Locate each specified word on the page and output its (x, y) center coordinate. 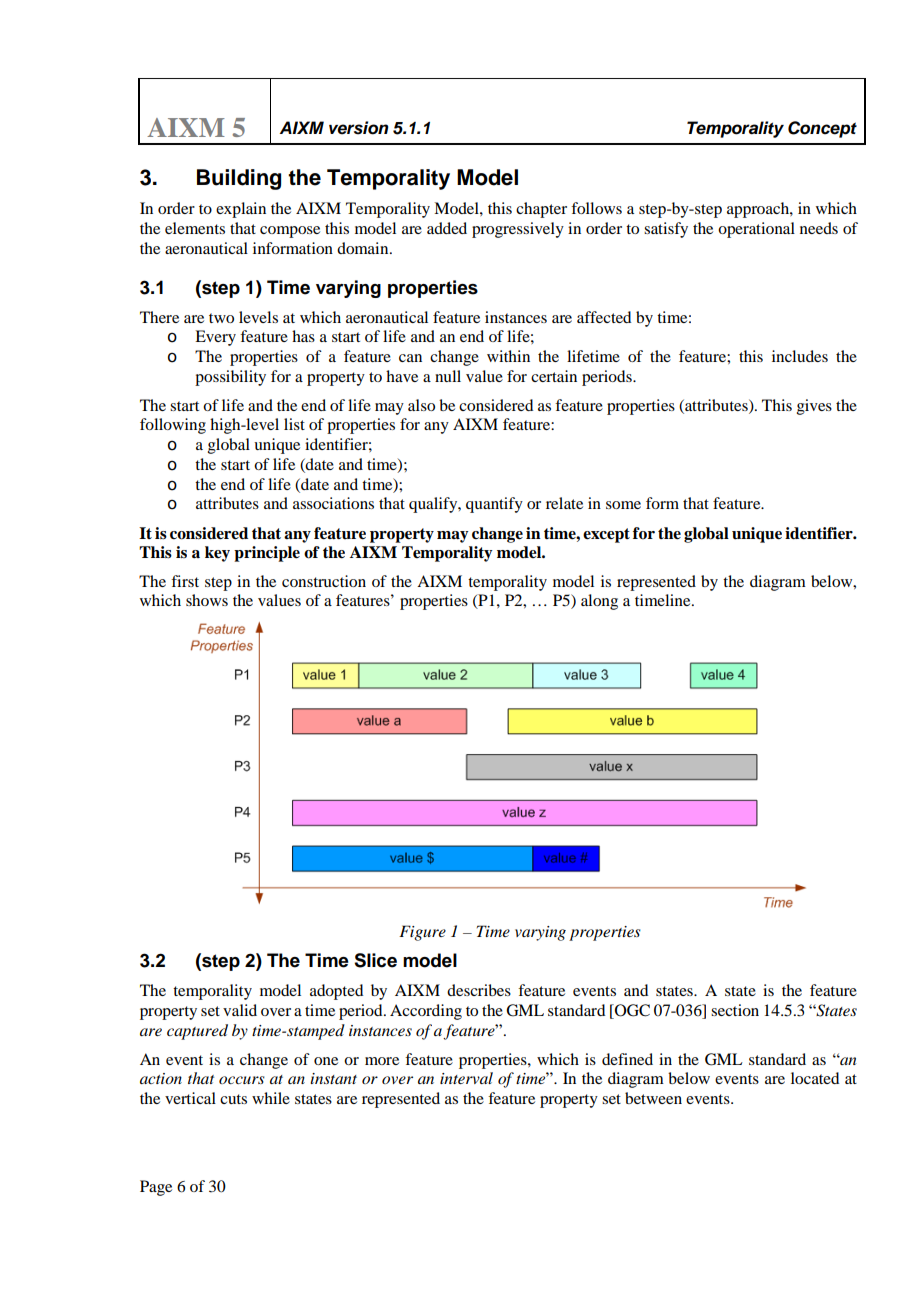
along (599, 602)
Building (239, 179)
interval (466, 1078)
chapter (541, 210)
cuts (233, 1099)
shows (207, 600)
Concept (822, 129)
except (606, 535)
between (653, 1098)
